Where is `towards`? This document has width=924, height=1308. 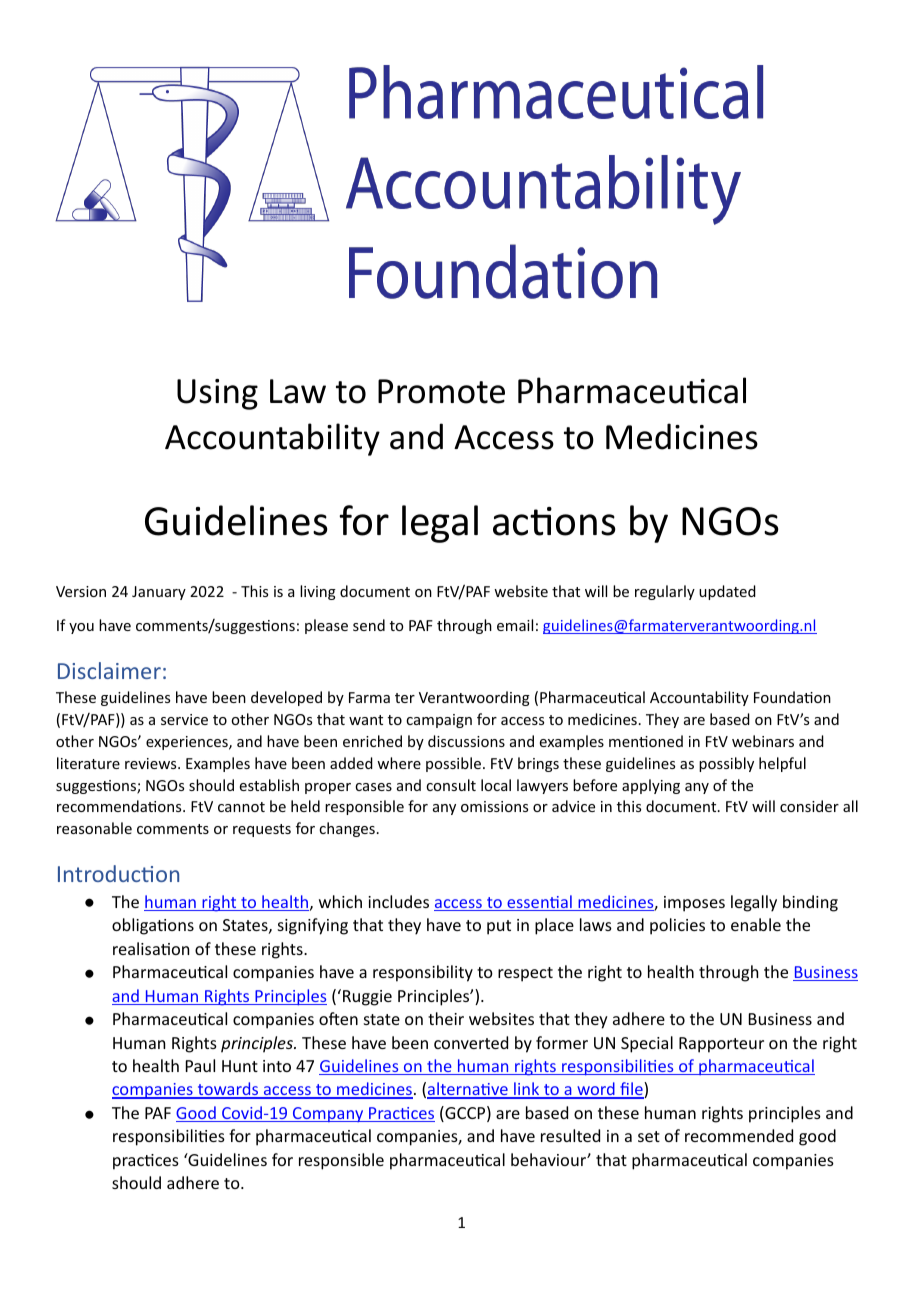
towards is located at coordinates (228, 1090).
